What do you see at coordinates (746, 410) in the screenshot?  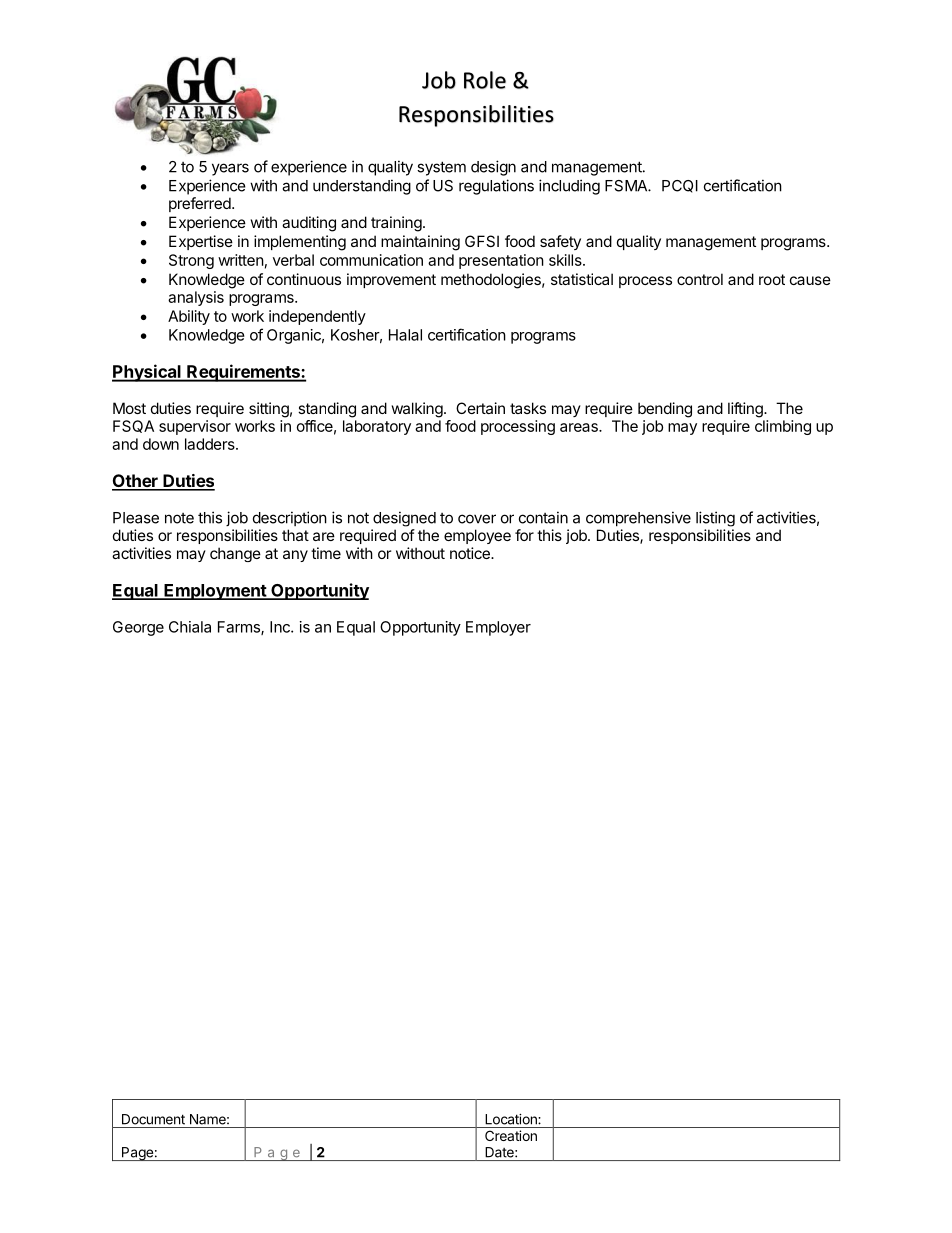 I see `lifting` at bounding box center [746, 410].
